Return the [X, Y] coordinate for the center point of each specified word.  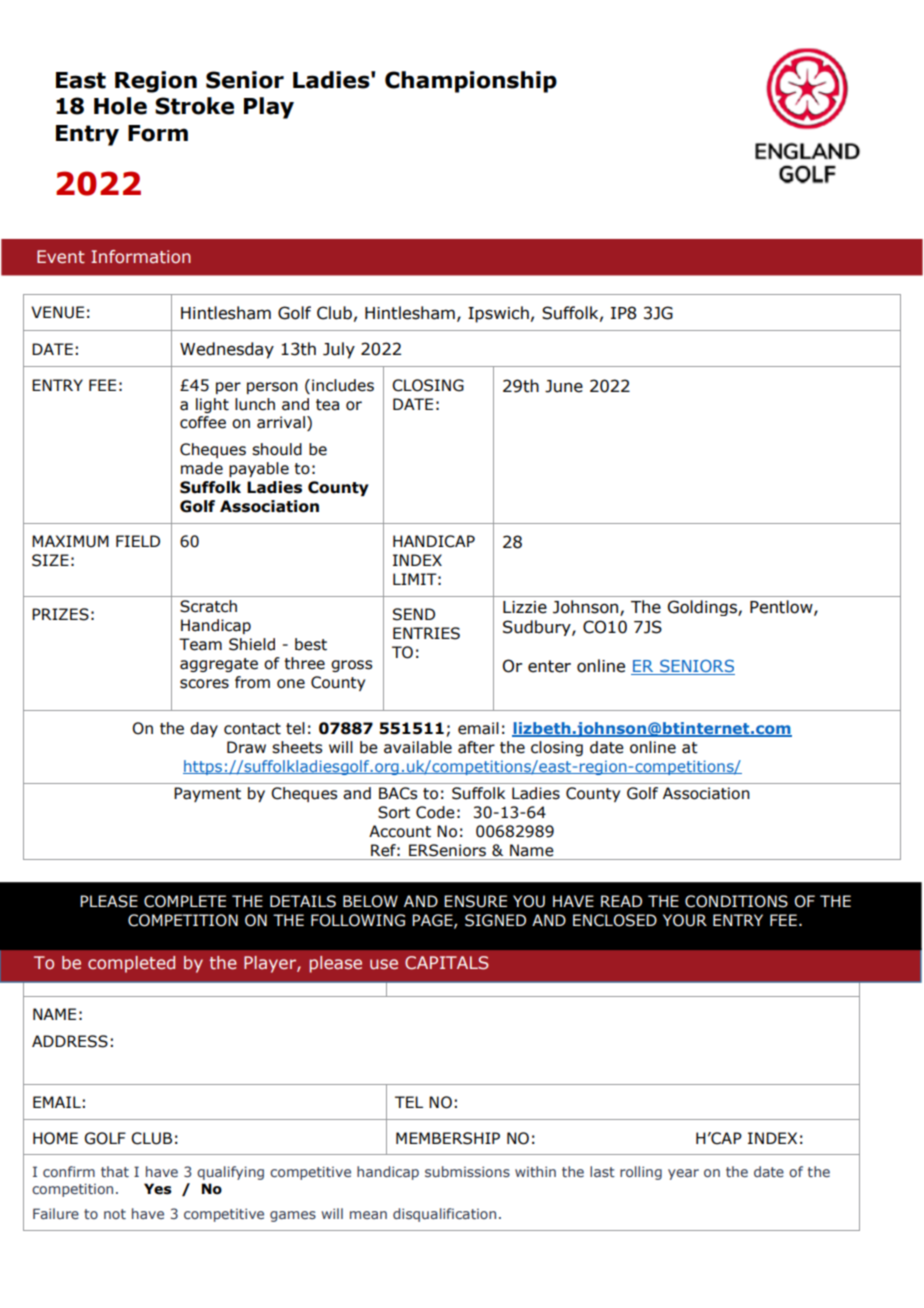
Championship [471, 82]
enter [549, 666]
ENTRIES [426, 633]
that [115, 1171]
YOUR [685, 920]
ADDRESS [70, 1041]
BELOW [370, 901]
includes [343, 385]
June [564, 386]
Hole [120, 106]
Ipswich [498, 314]
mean [368, 1215]
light [212, 405]
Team [200, 644]
